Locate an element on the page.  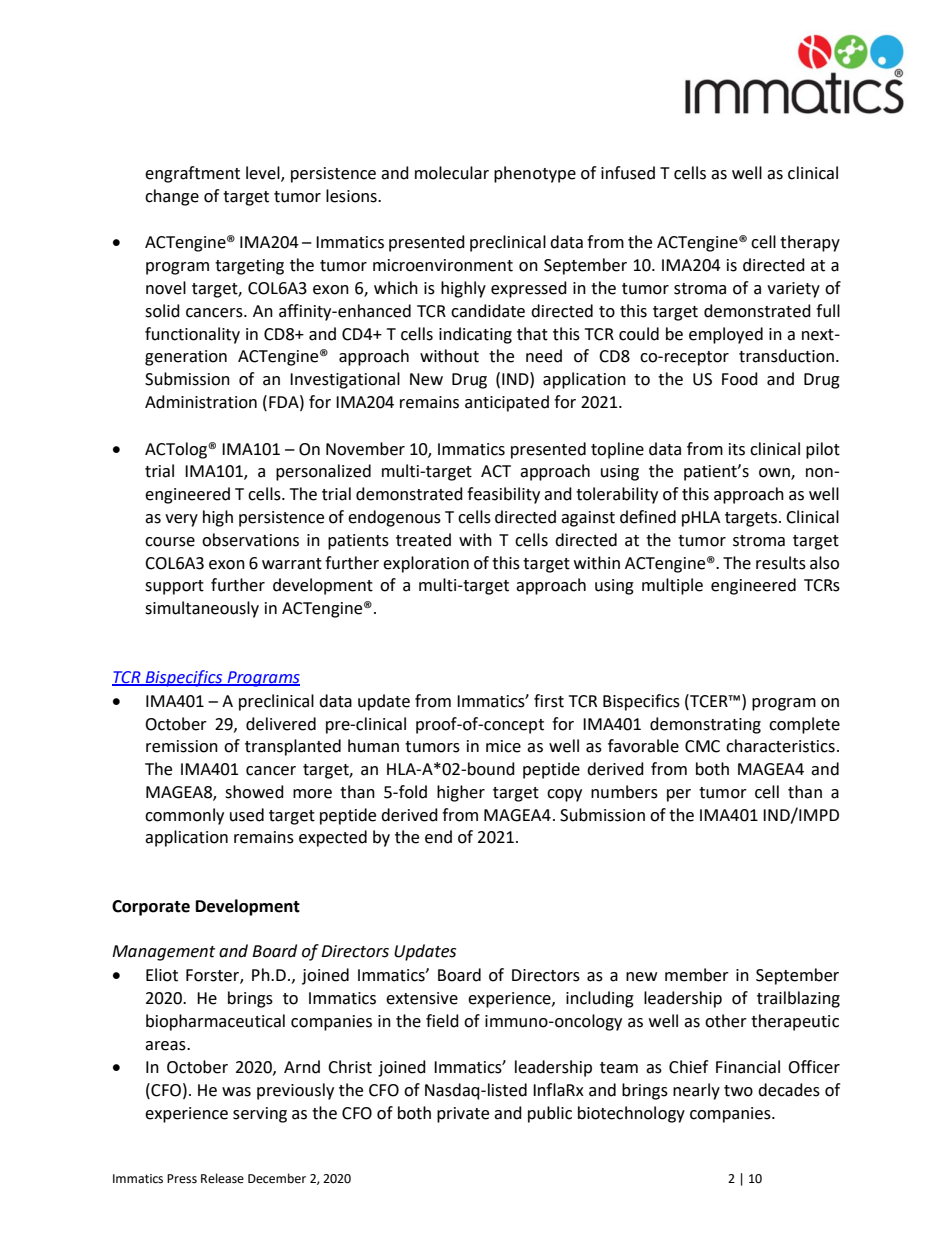
demonstrating is located at coordinates (705, 725).
